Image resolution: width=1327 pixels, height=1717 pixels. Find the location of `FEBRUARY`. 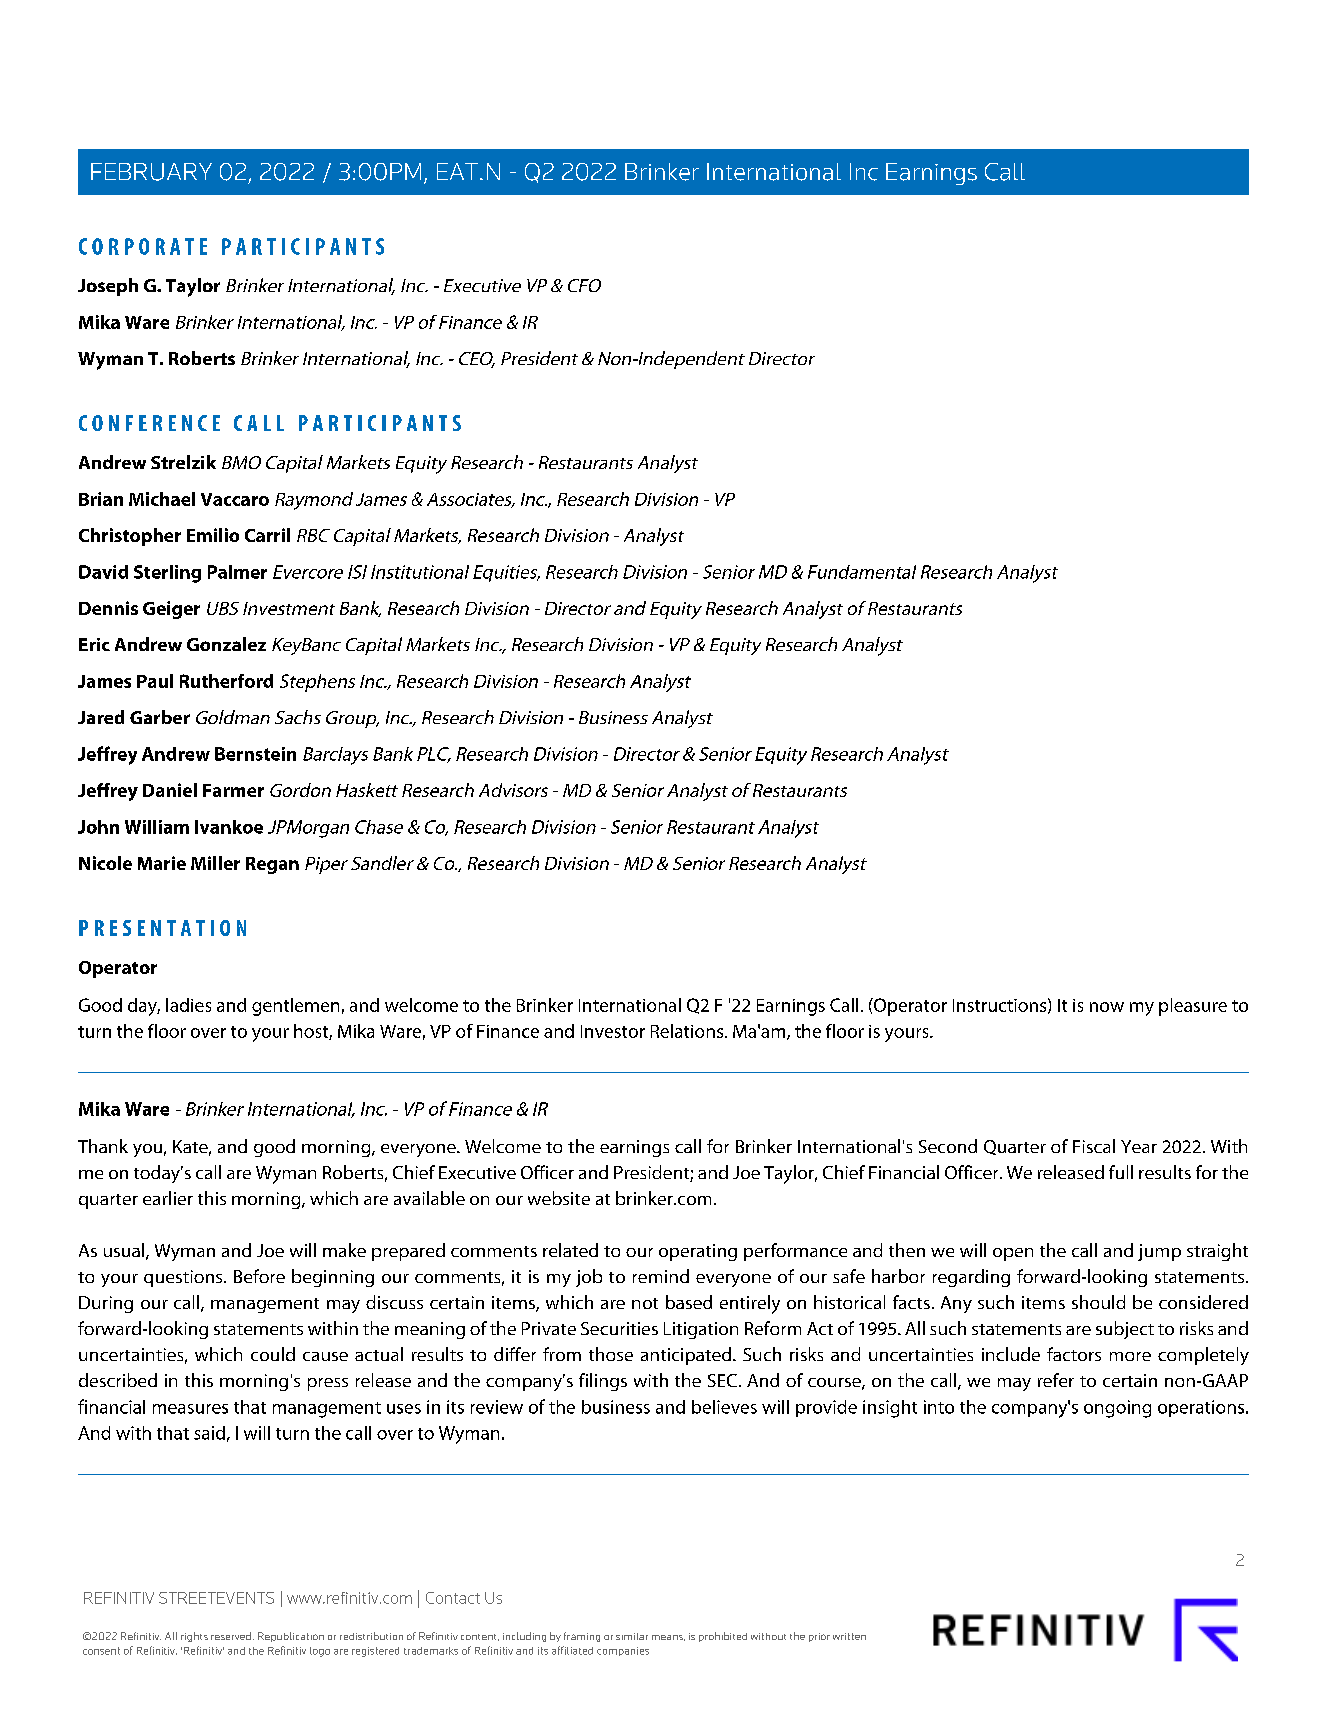

FEBRUARY is located at coordinates (151, 172).
